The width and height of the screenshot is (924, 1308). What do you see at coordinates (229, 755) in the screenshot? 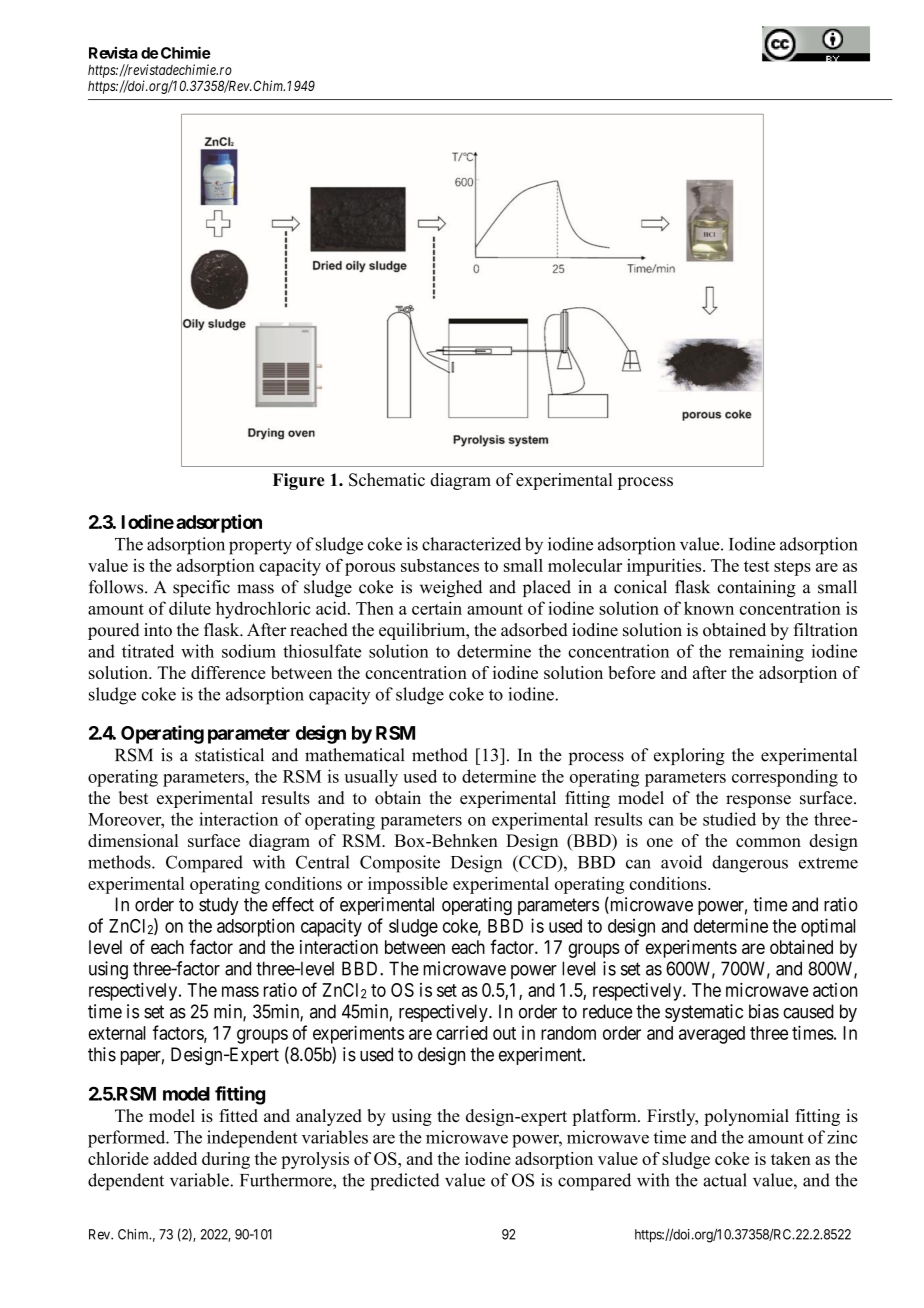
I see `statistical` at bounding box center [229, 755].
